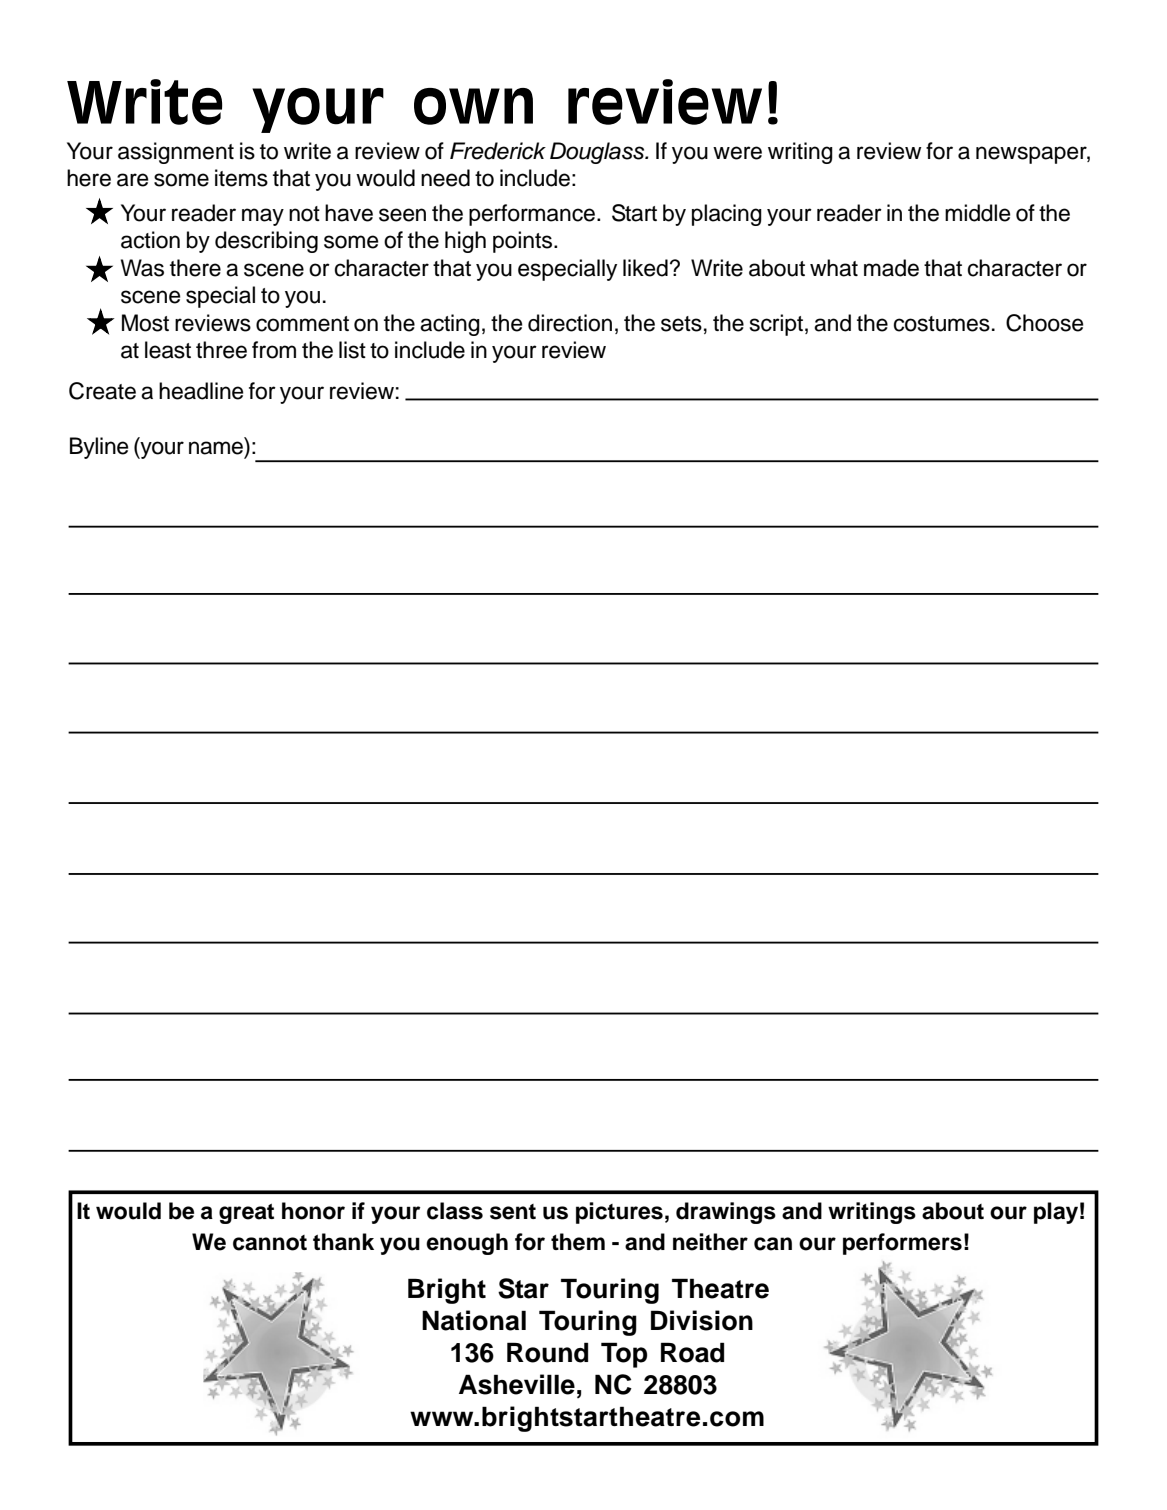 This screenshot has height=1510, width=1167. I want to click on list, so click(352, 350).
